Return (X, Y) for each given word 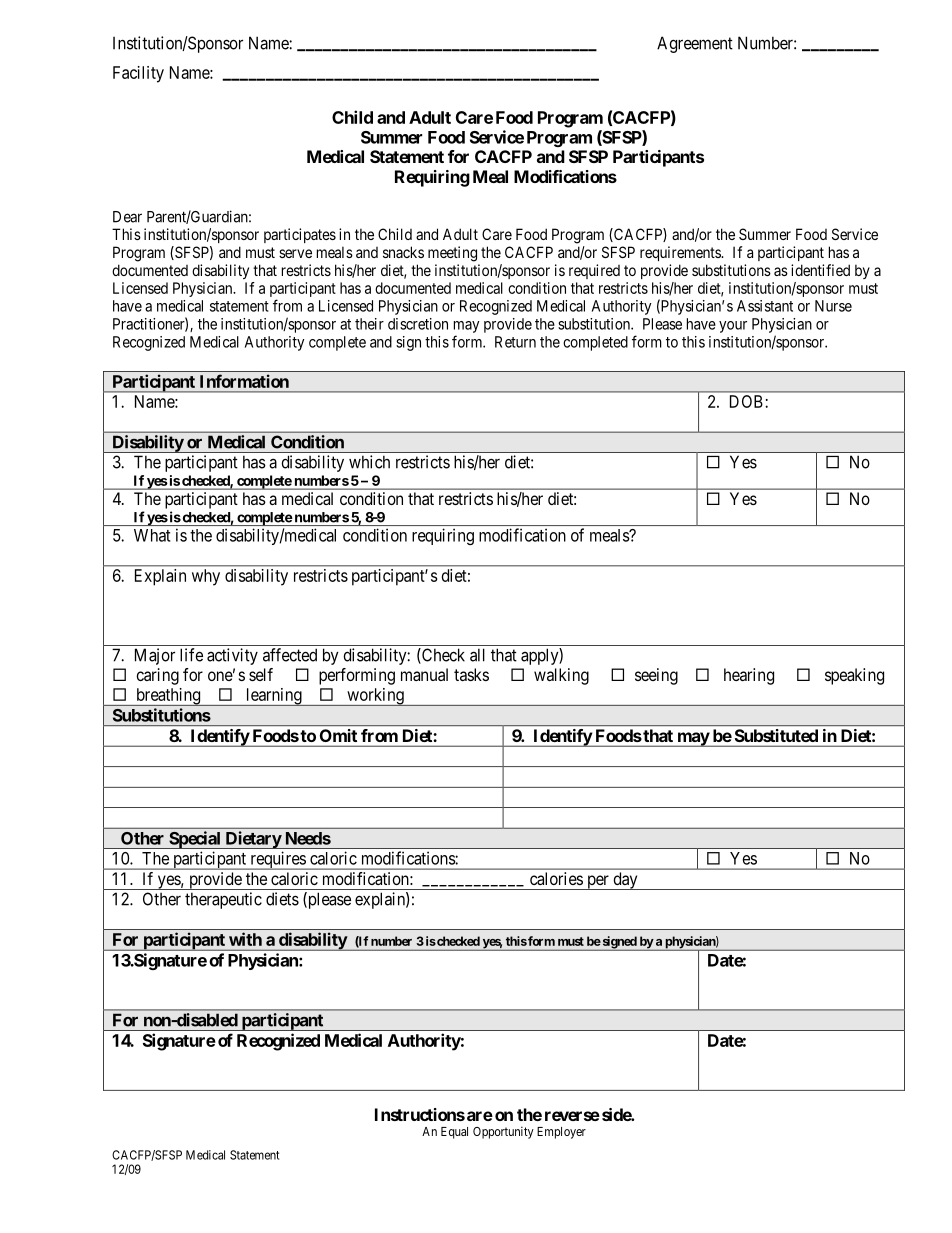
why (206, 577)
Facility (138, 74)
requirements (681, 253)
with (245, 939)
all (477, 655)
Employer (561, 1133)
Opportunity (503, 1132)
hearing (749, 676)
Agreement (695, 44)
